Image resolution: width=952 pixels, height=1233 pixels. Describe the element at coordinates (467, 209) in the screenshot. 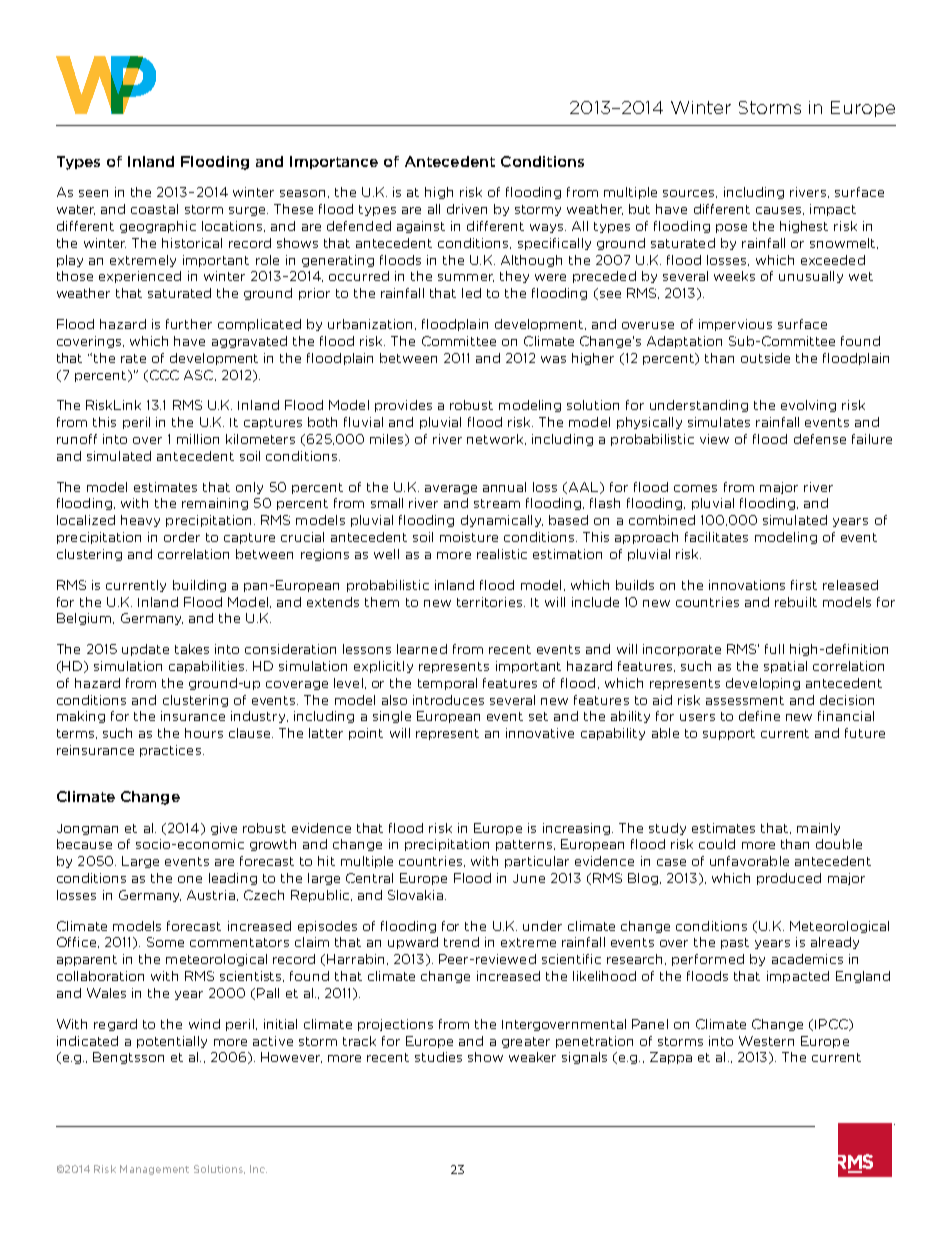

I see `driven` at that location.
